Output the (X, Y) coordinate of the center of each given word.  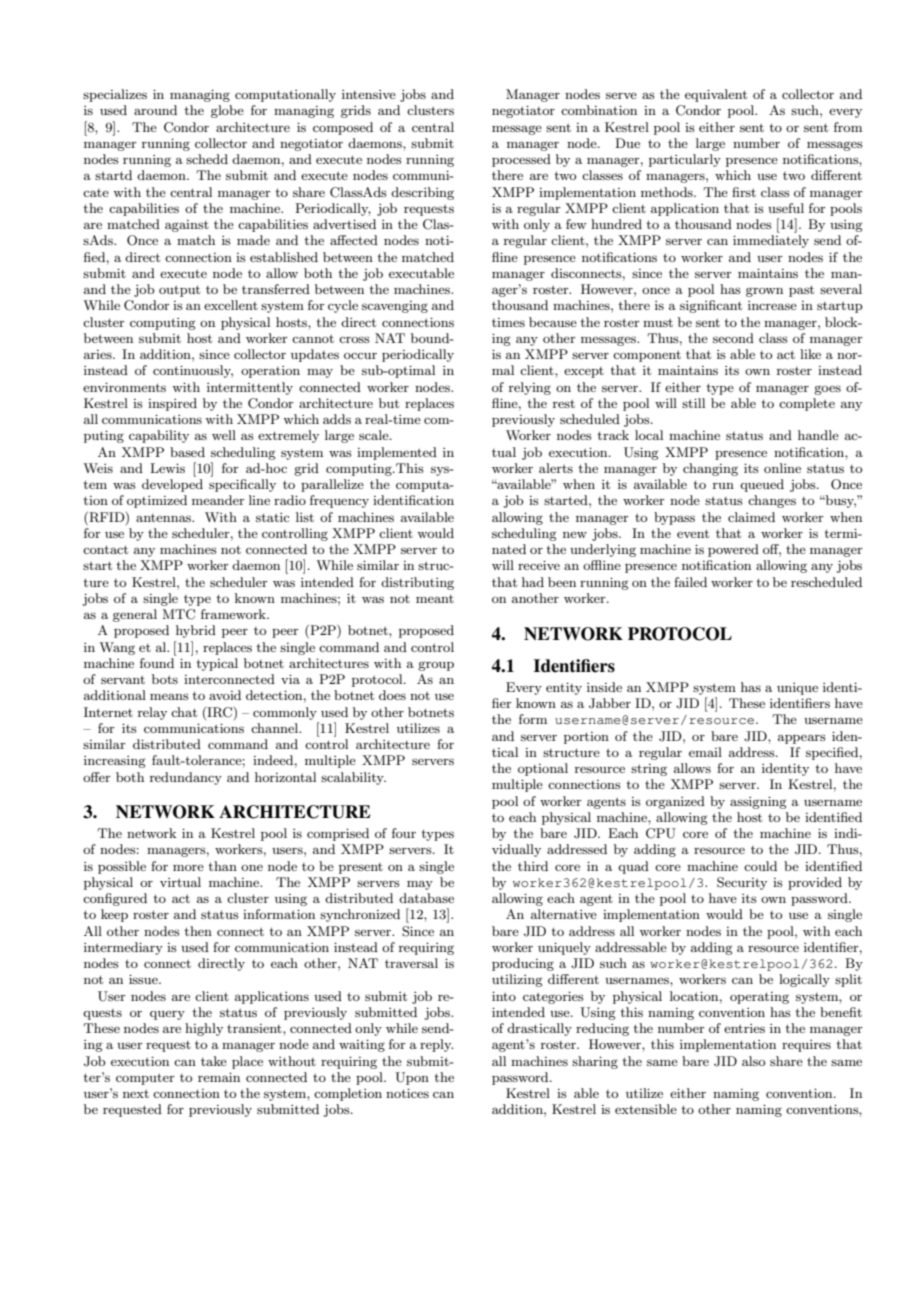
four (404, 833)
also (753, 1061)
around (155, 110)
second (733, 338)
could (760, 866)
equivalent (716, 95)
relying (530, 388)
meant (435, 599)
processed (521, 160)
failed (690, 582)
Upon (412, 1078)
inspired (172, 404)
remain (219, 1077)
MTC (178, 614)
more (188, 868)
